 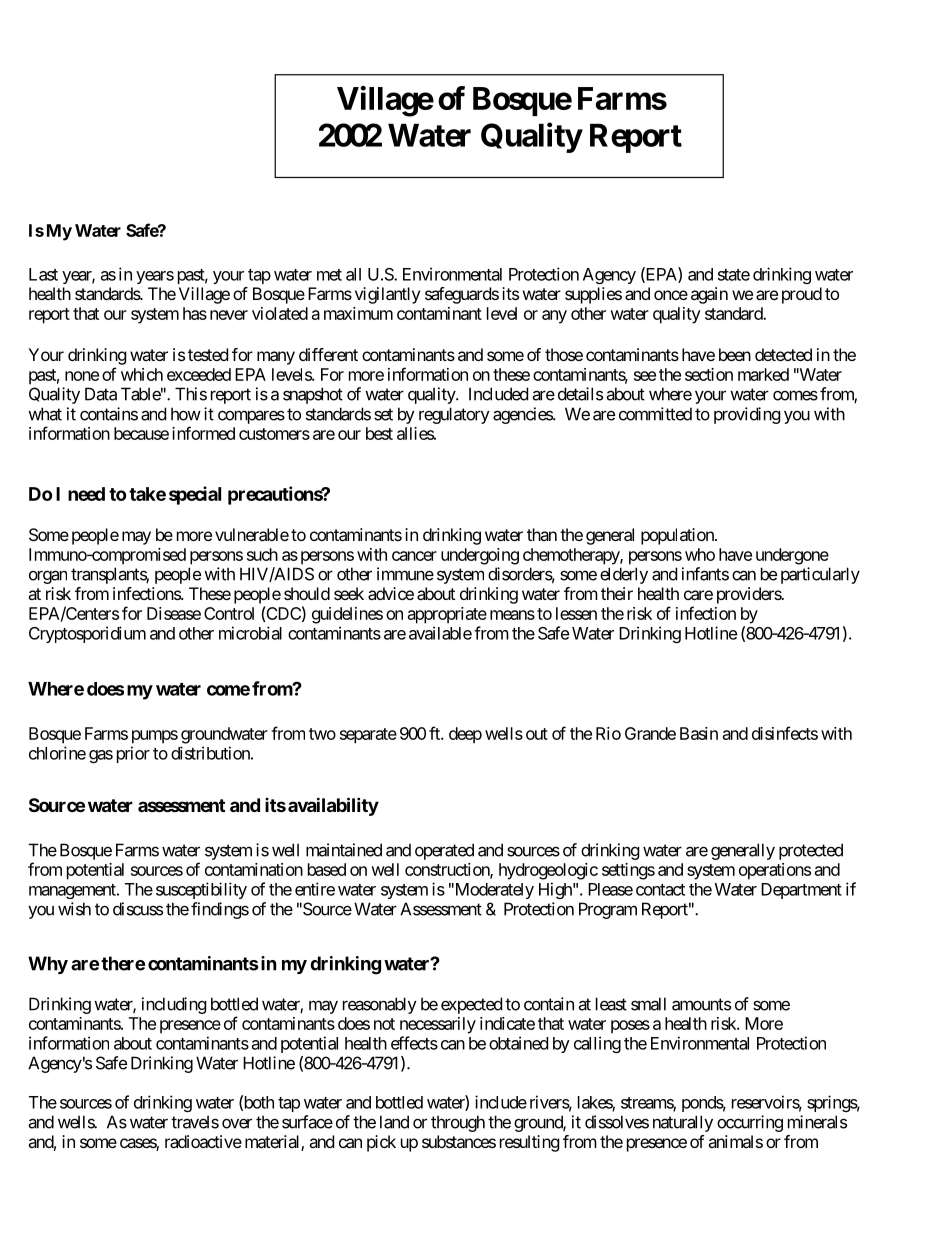 I want to click on through, so click(x=458, y=1123).
